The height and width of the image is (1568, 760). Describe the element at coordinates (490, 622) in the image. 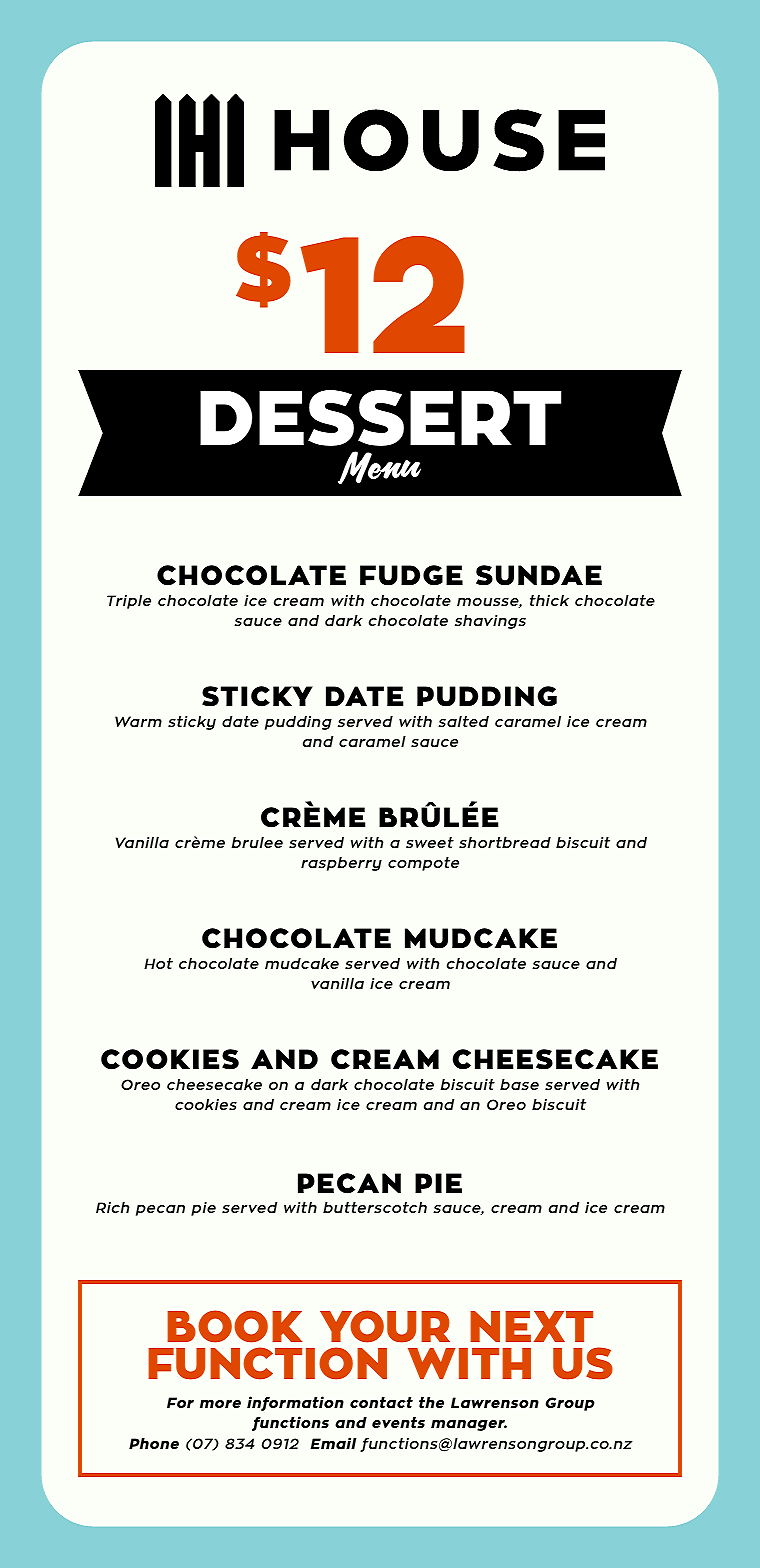

I see `shavings` at that location.
